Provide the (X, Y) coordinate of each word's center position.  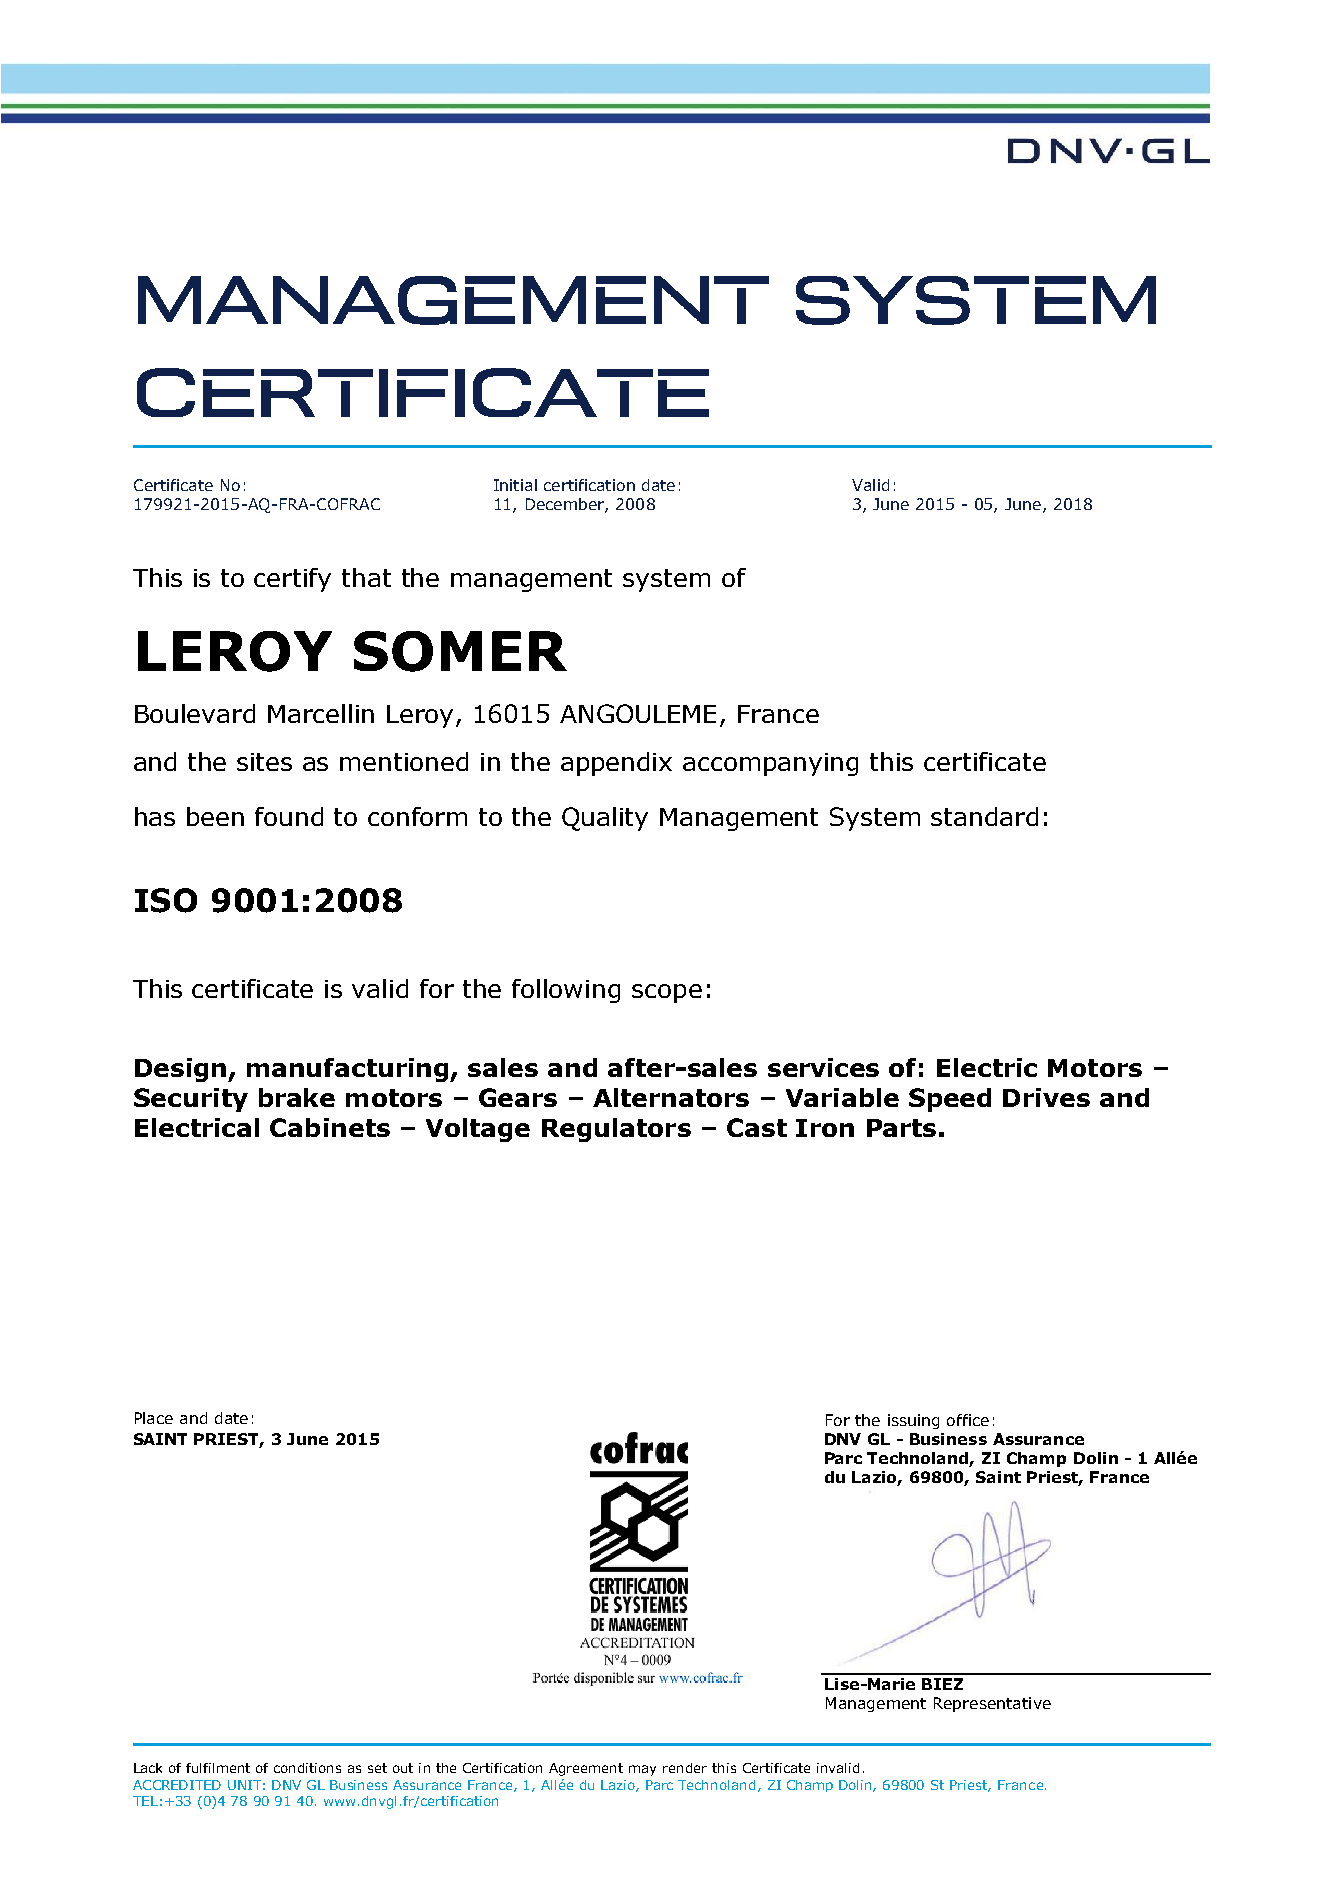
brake (297, 1097)
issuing (913, 1421)
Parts (901, 1128)
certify (292, 580)
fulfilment (218, 1768)
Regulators (616, 1130)
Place (154, 1418)
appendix (616, 764)
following (566, 991)
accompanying (770, 764)
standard (984, 816)
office (968, 1420)
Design (182, 1070)
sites (264, 762)
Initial (515, 485)
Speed (950, 1100)
